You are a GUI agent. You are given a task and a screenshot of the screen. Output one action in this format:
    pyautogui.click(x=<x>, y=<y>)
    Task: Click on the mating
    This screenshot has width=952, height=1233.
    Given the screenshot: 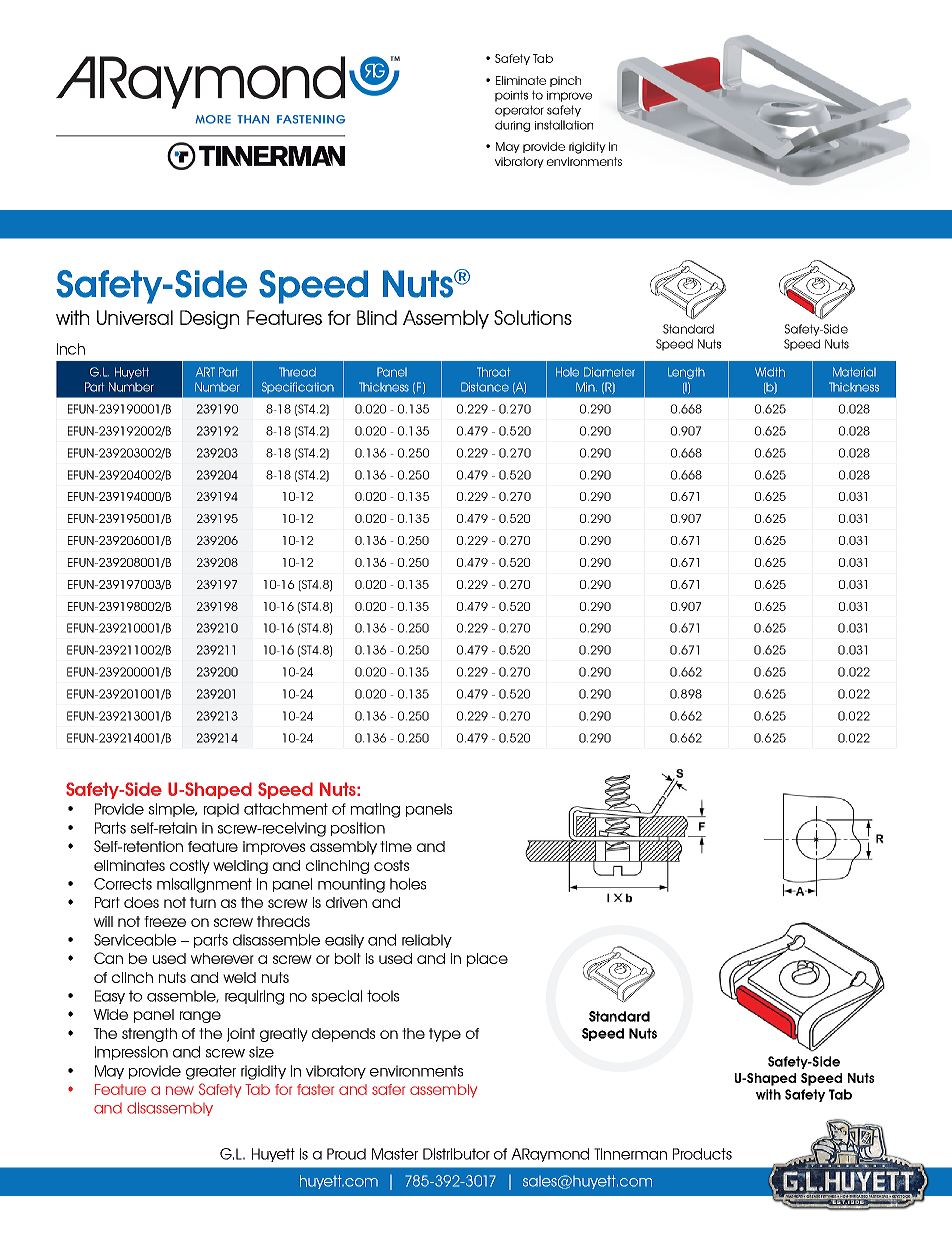 What is the action you would take?
    pyautogui.click(x=375, y=810)
